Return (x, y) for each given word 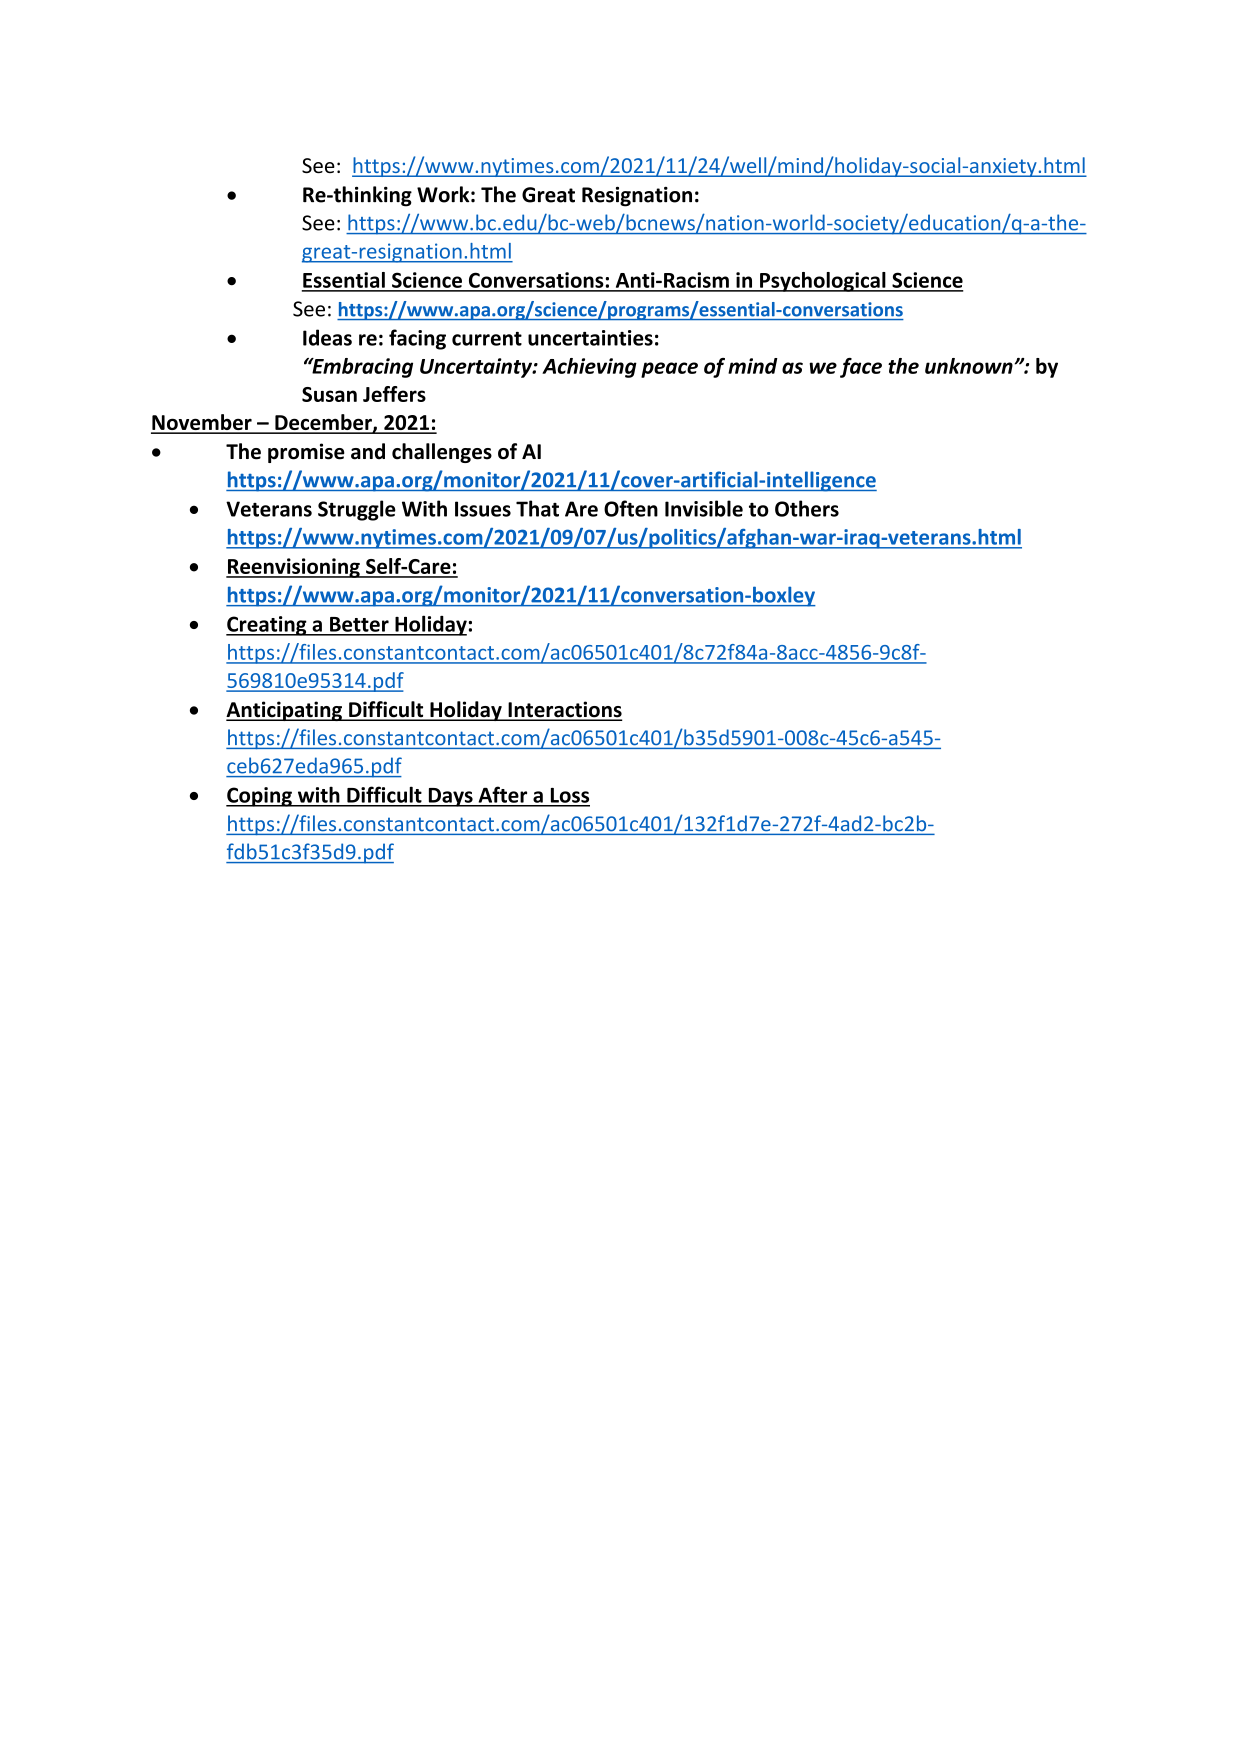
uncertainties (590, 338)
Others (807, 508)
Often (631, 508)
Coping (260, 797)
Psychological (823, 282)
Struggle (357, 510)
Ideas (327, 337)
